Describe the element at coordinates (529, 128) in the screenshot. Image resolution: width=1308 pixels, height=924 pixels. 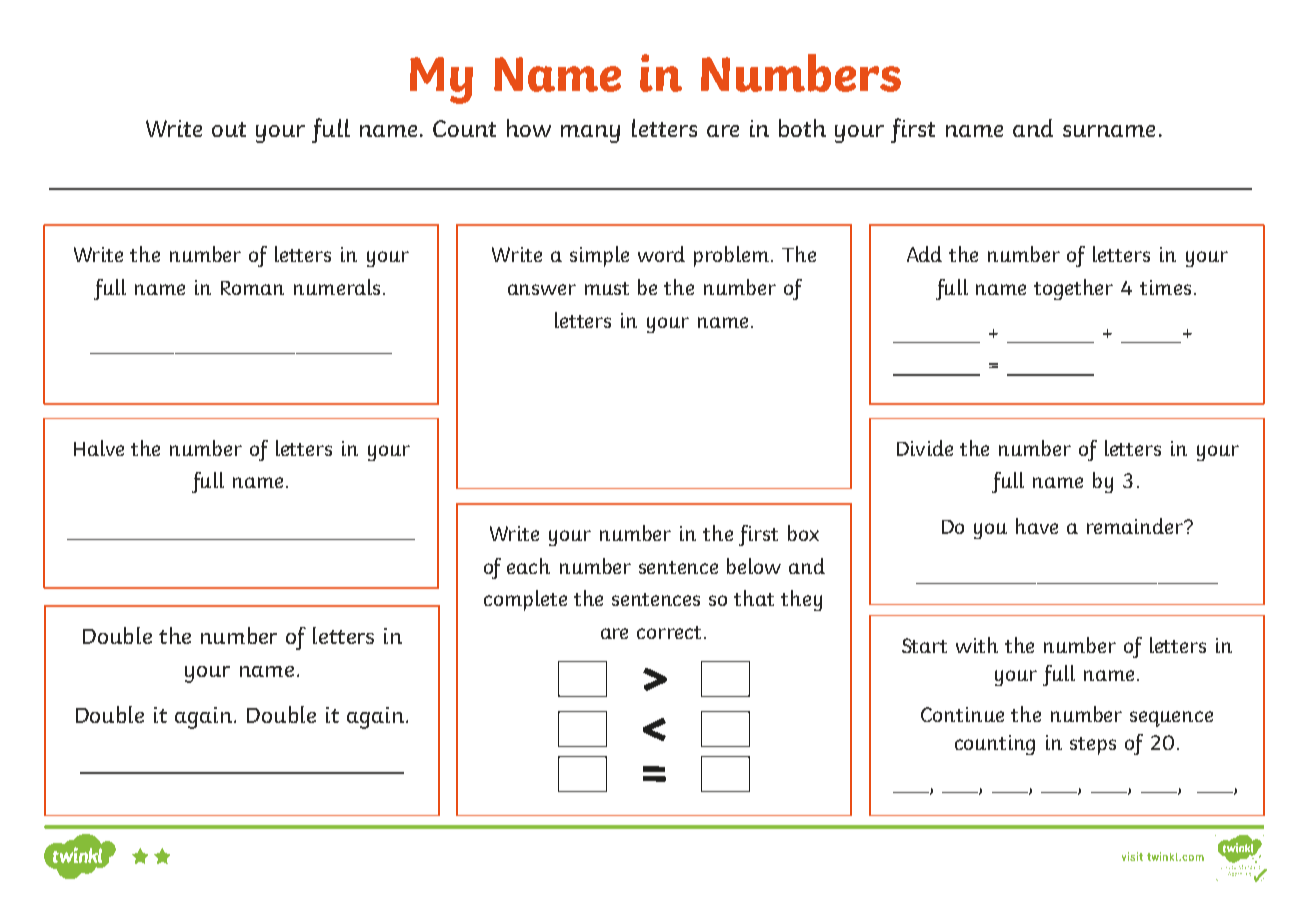
I see `how` at that location.
